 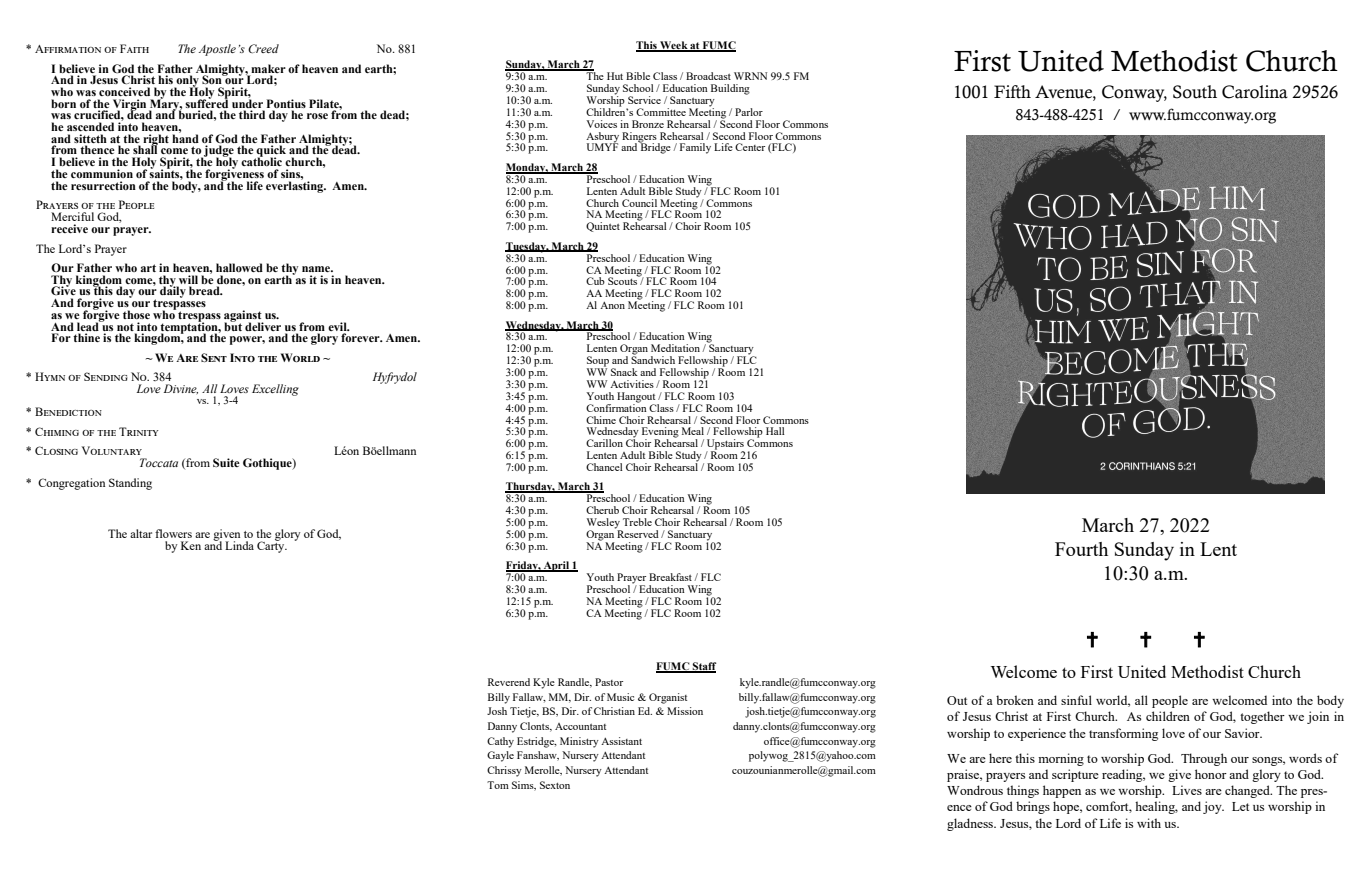 What do you see at coordinates (677, 348) in the image?
I see `Meditation` at bounding box center [677, 348].
